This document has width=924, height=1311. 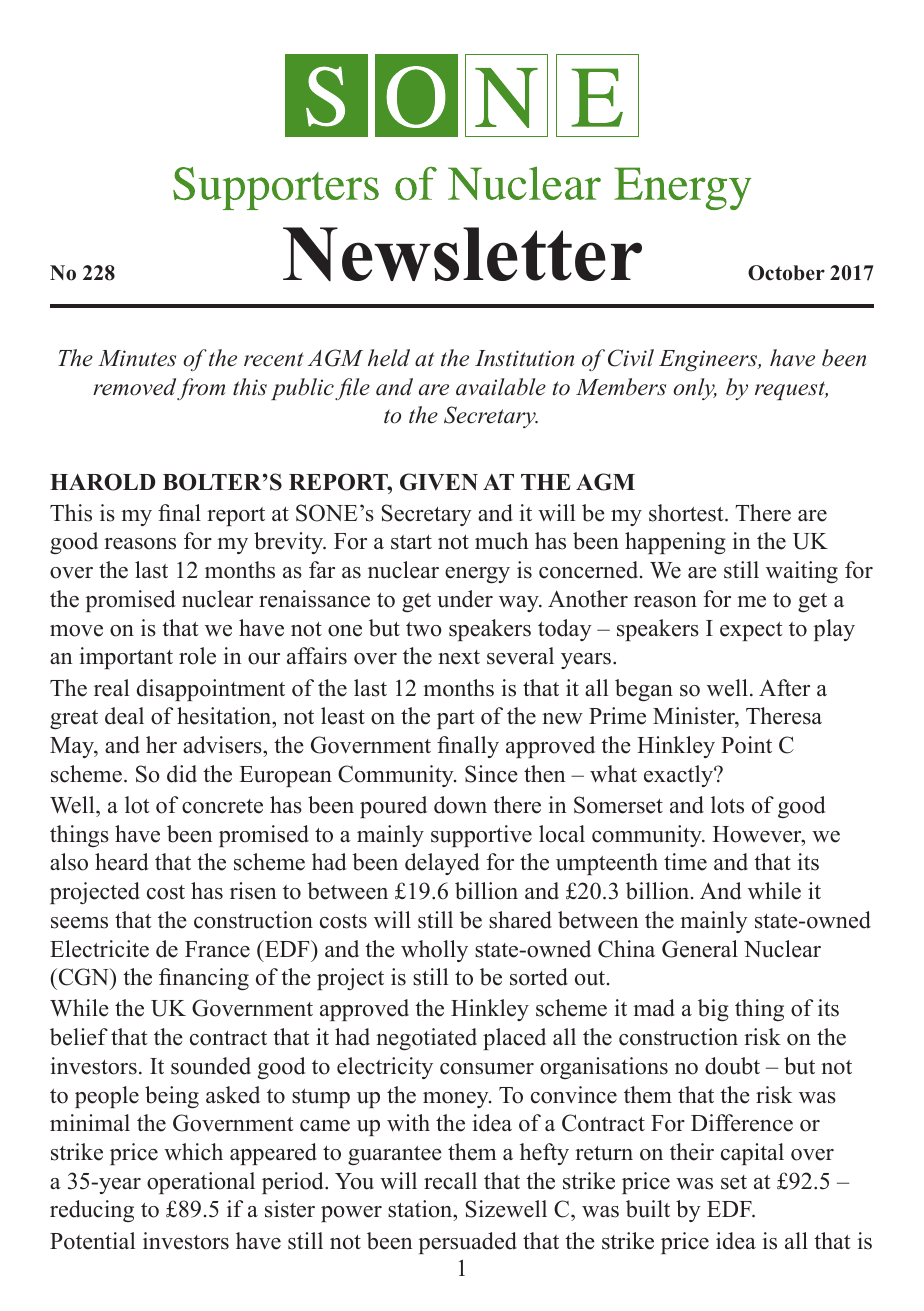 What do you see at coordinates (679, 776) in the document?
I see `exactly` at bounding box center [679, 776].
